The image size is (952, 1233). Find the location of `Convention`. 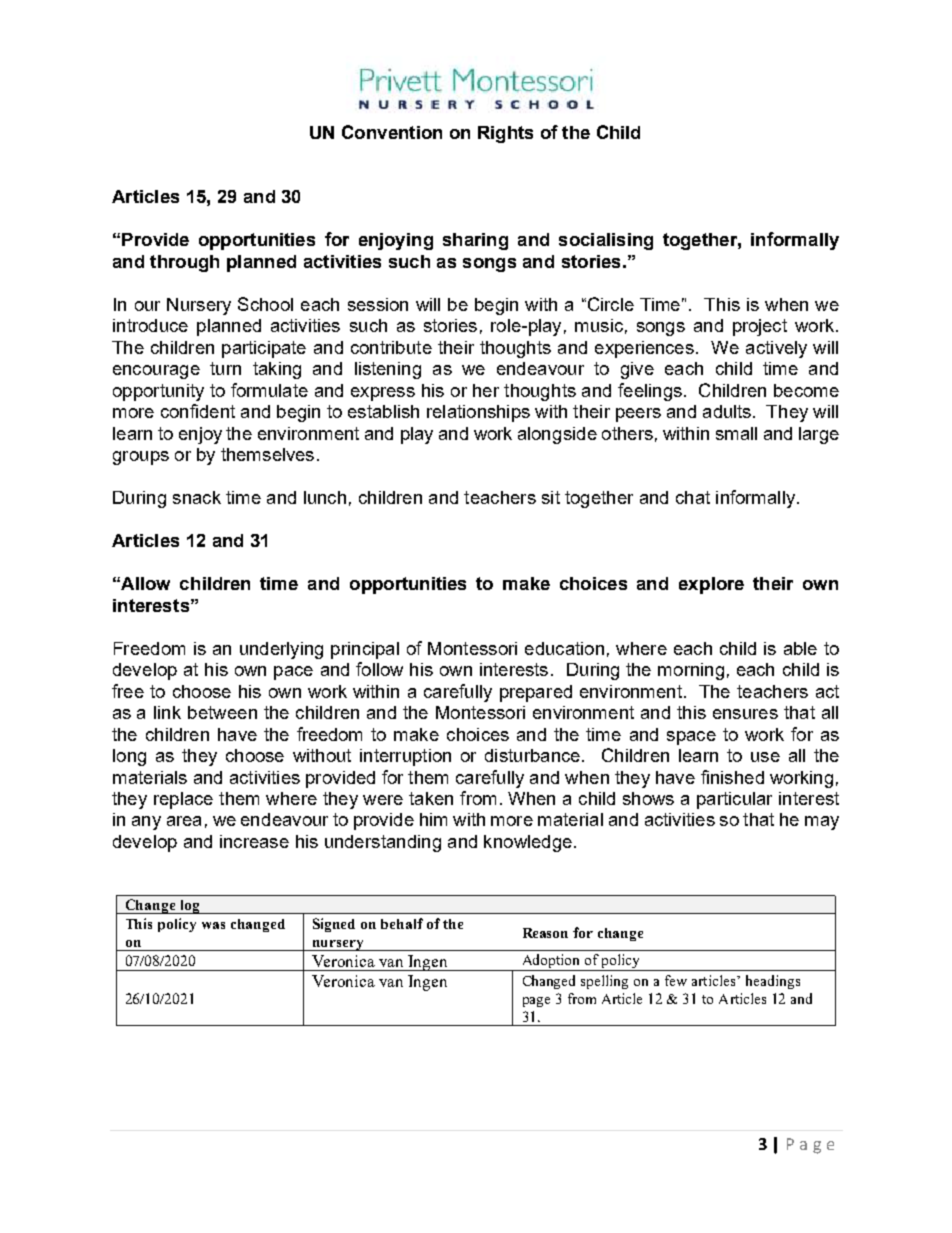

Convention is located at coordinates (392, 132).
